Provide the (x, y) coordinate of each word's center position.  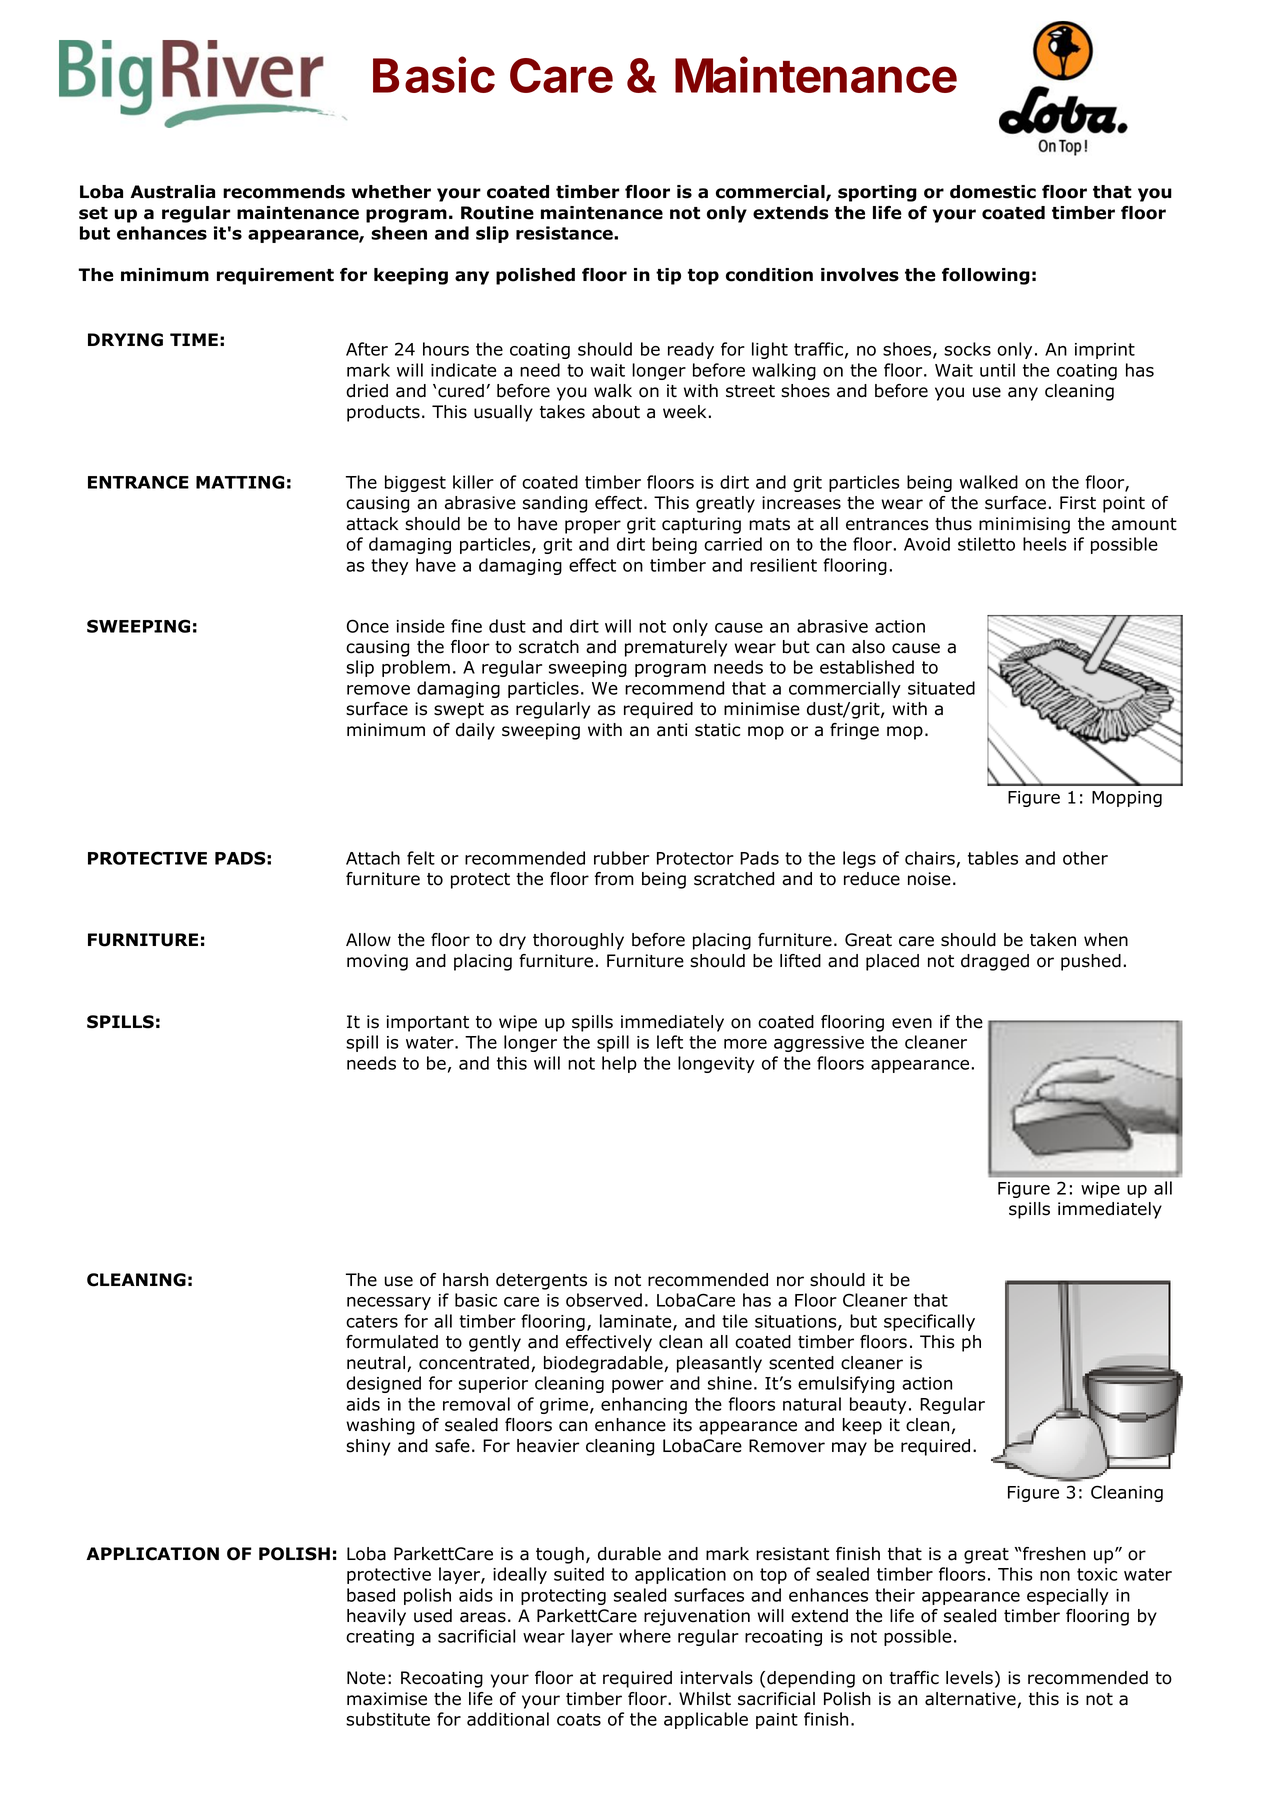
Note (366, 1678)
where (645, 1636)
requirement (275, 276)
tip (668, 276)
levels (969, 1678)
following (986, 276)
